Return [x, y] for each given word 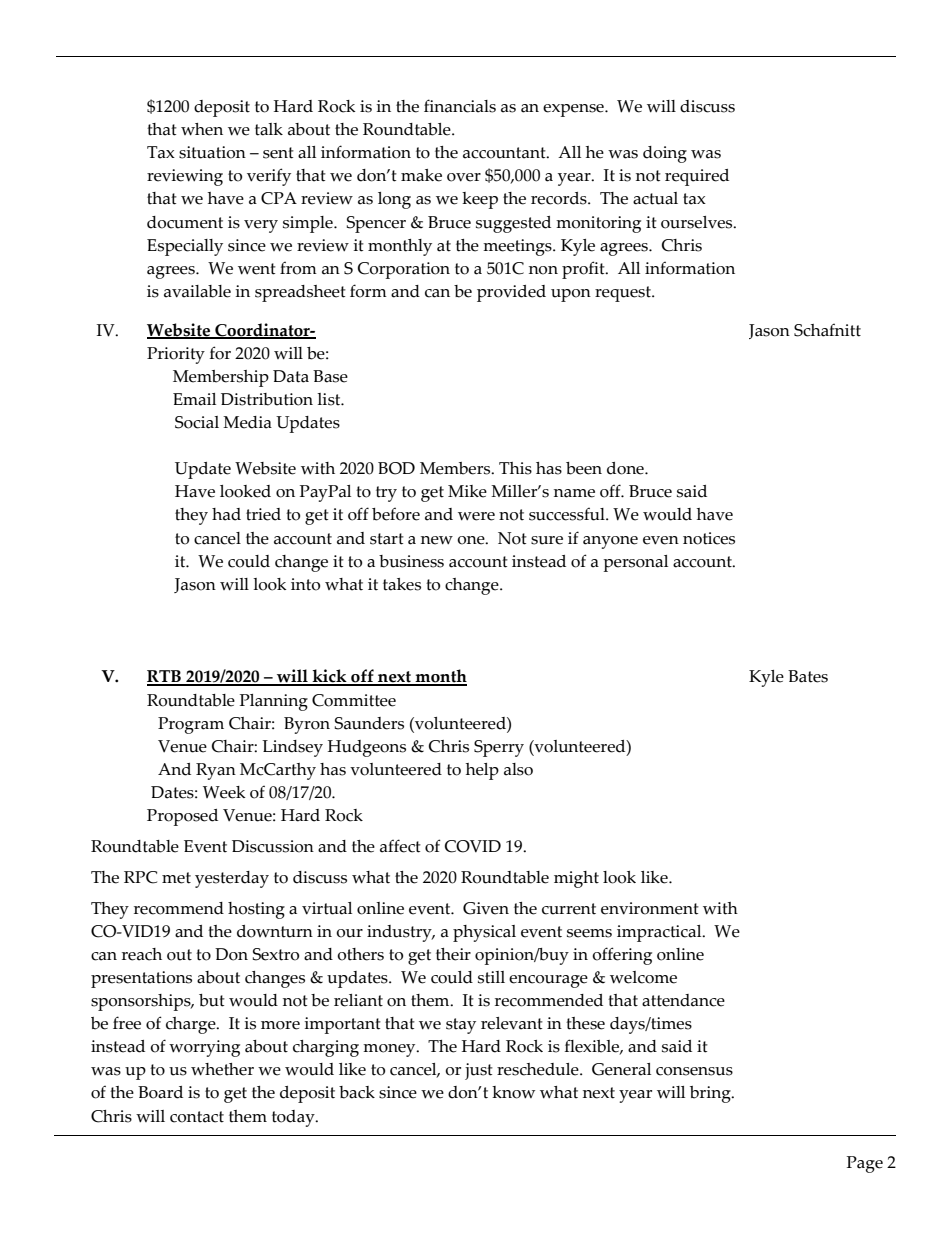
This [515, 468]
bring [711, 1094]
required [697, 177]
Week [224, 792]
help [482, 771]
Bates [808, 676]
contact [197, 1117]
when [202, 129]
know [513, 1092]
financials [460, 106]
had [226, 514]
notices [709, 538]
